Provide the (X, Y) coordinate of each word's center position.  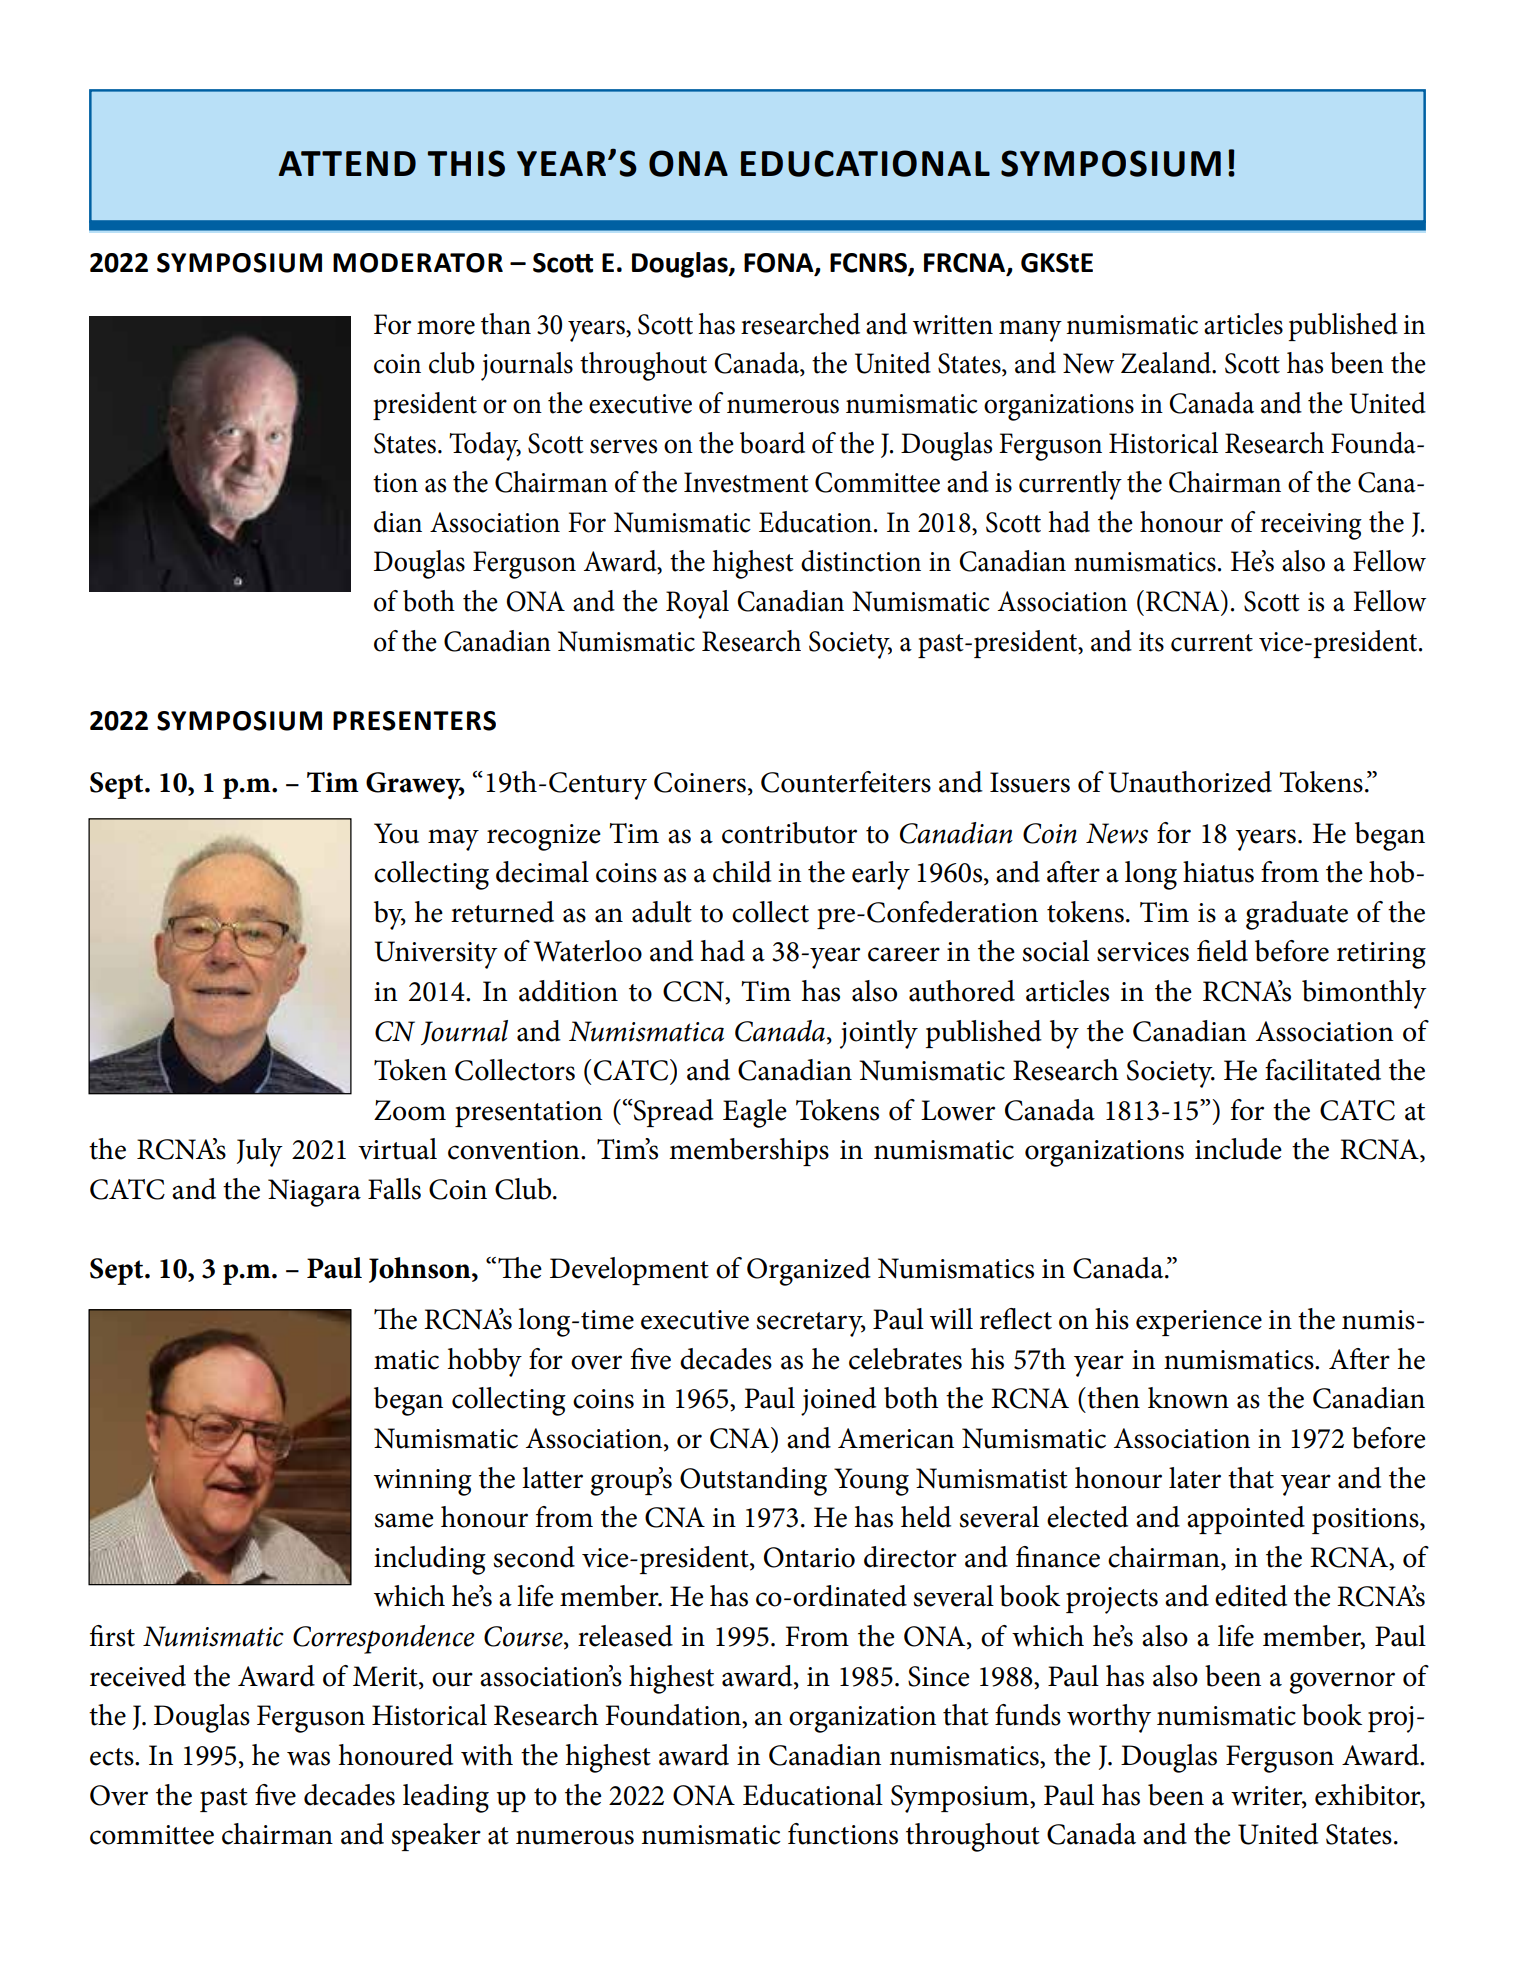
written (953, 325)
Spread (673, 1113)
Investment (746, 482)
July (260, 1152)
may (453, 840)
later (1195, 1478)
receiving (1311, 526)
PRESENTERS (414, 721)
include (1238, 1149)
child (742, 872)
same (403, 1520)
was (308, 1758)
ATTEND (347, 163)
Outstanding (753, 1481)
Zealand (1167, 363)
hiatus (1218, 872)
